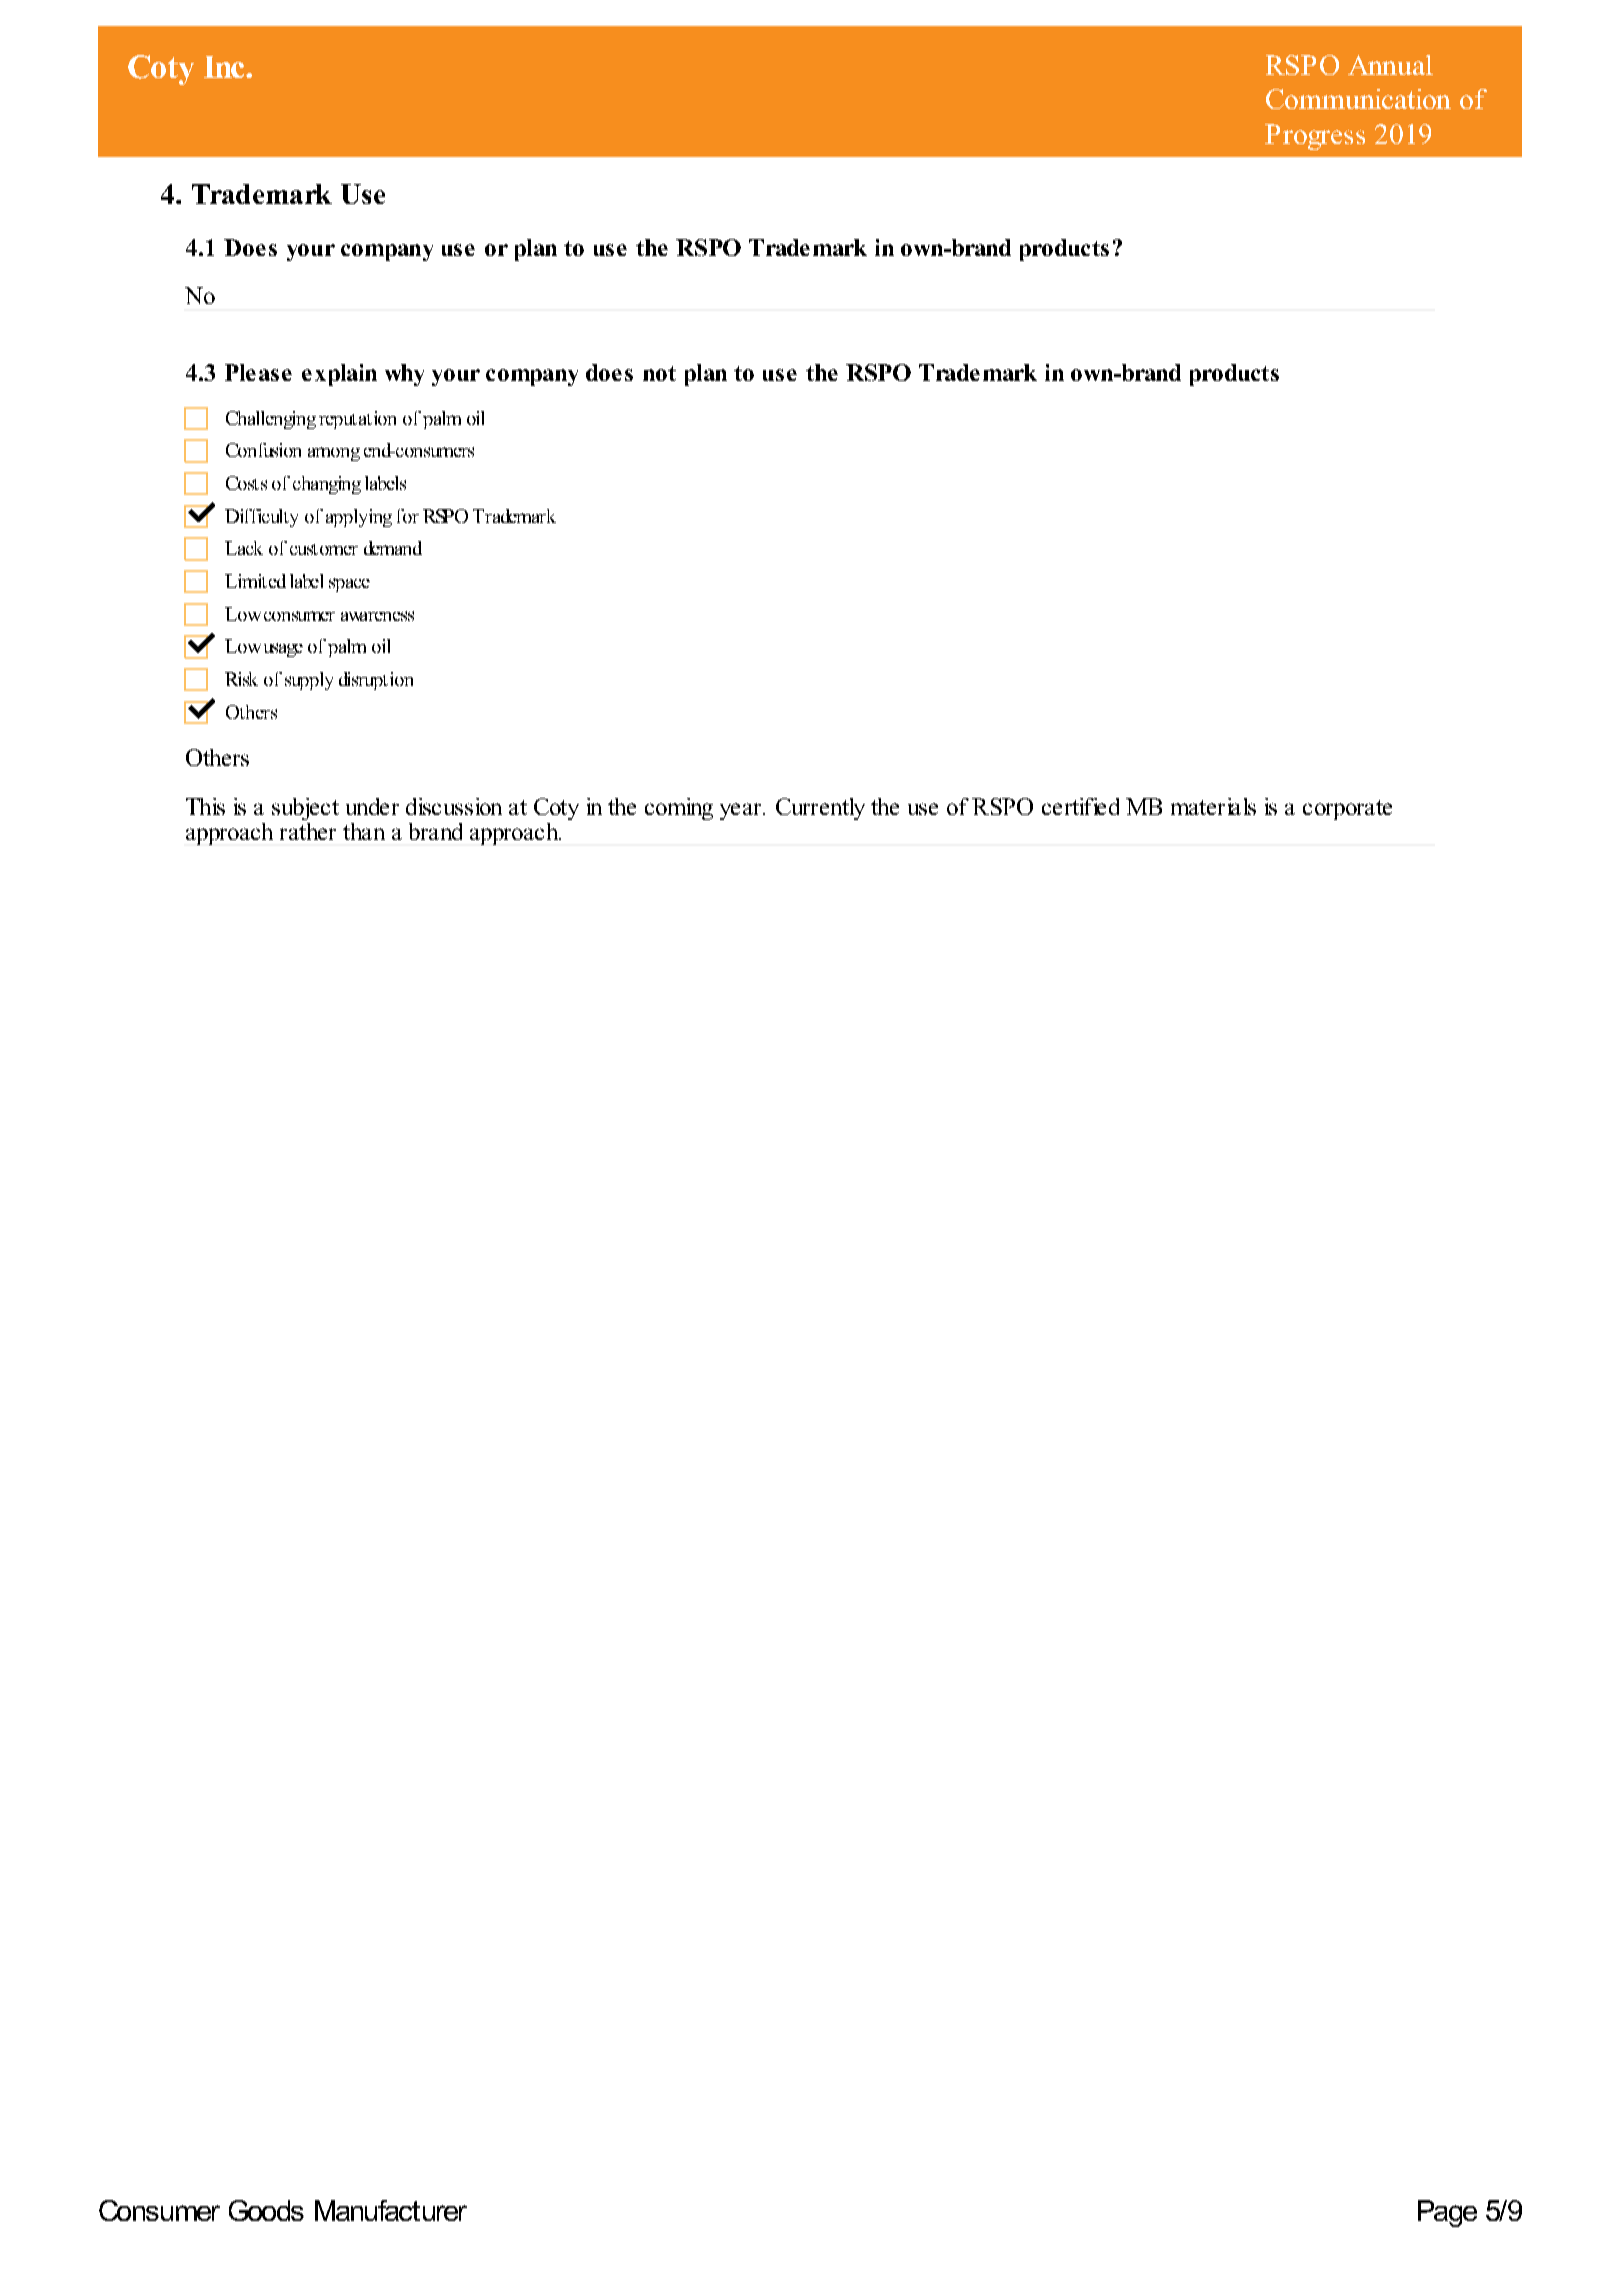  Describe the element at coordinates (364, 831) in the page. I see `than` at that location.
